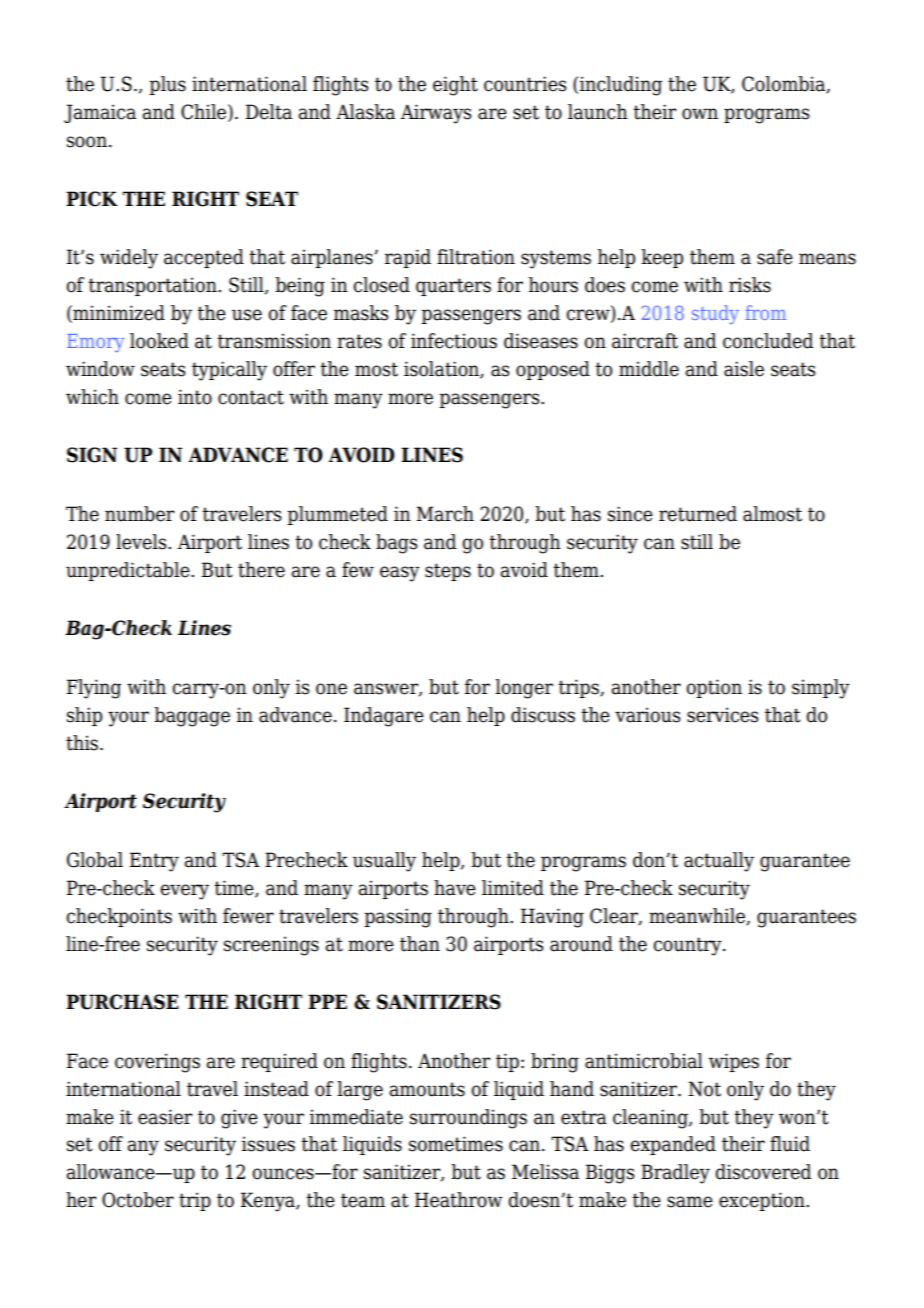 This document has width=924, height=1308. What do you see at coordinates (94, 689) in the document?
I see `Flying` at bounding box center [94, 689].
